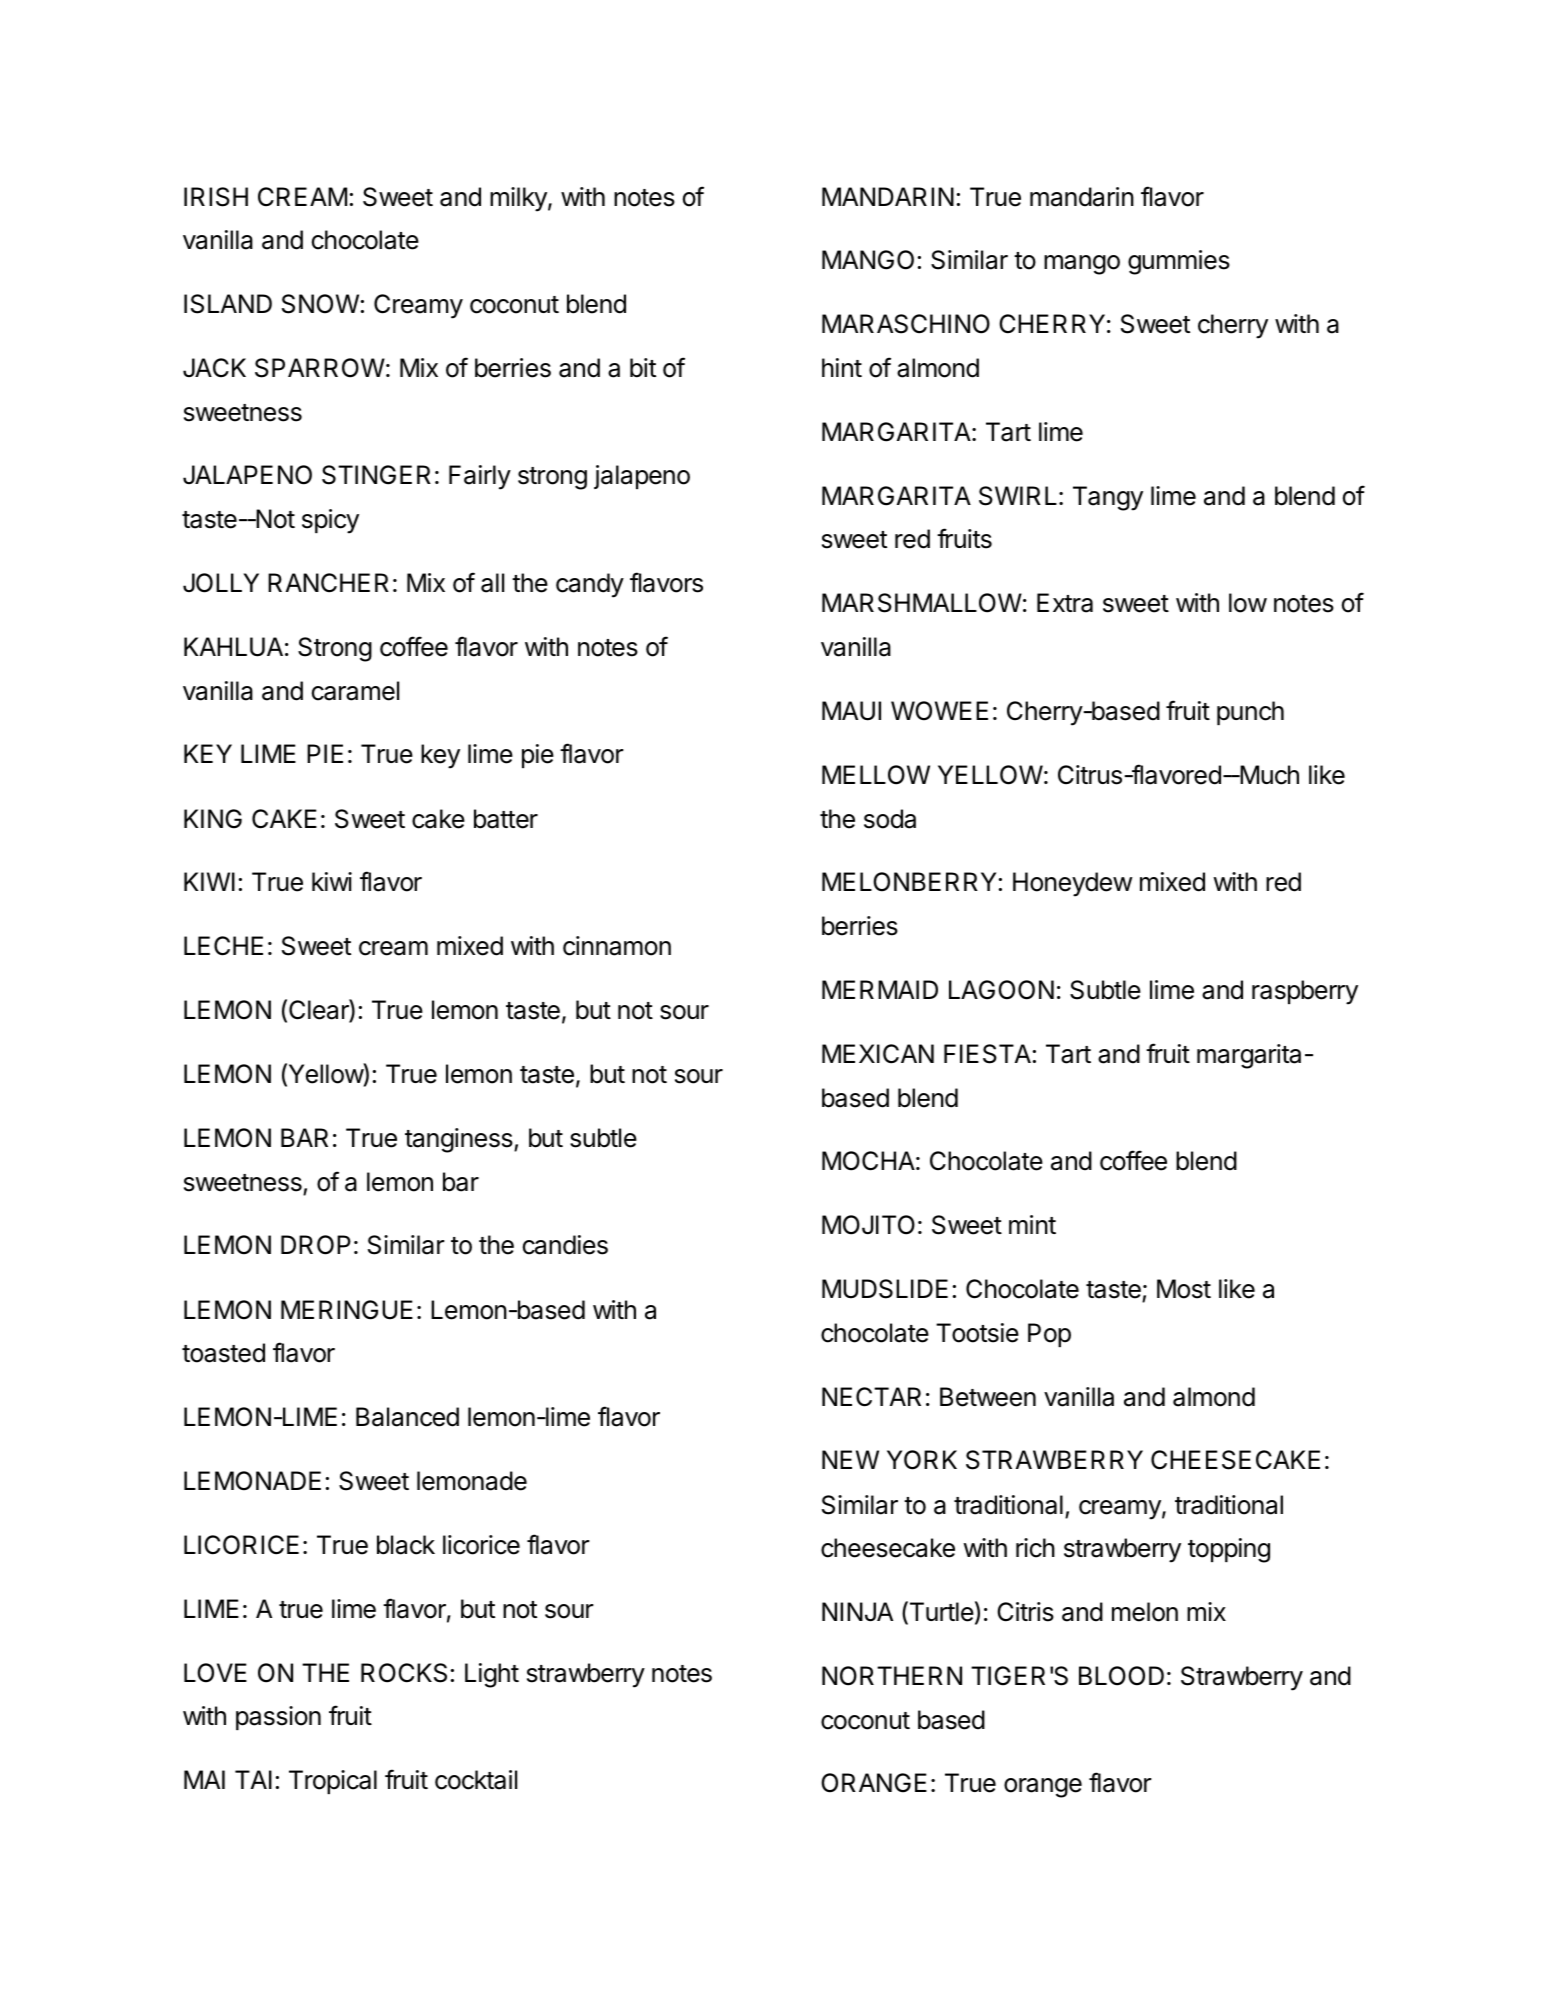 This image has height=2004, width=1549. What do you see at coordinates (880, 989) in the image?
I see `MERMAID` at bounding box center [880, 989].
